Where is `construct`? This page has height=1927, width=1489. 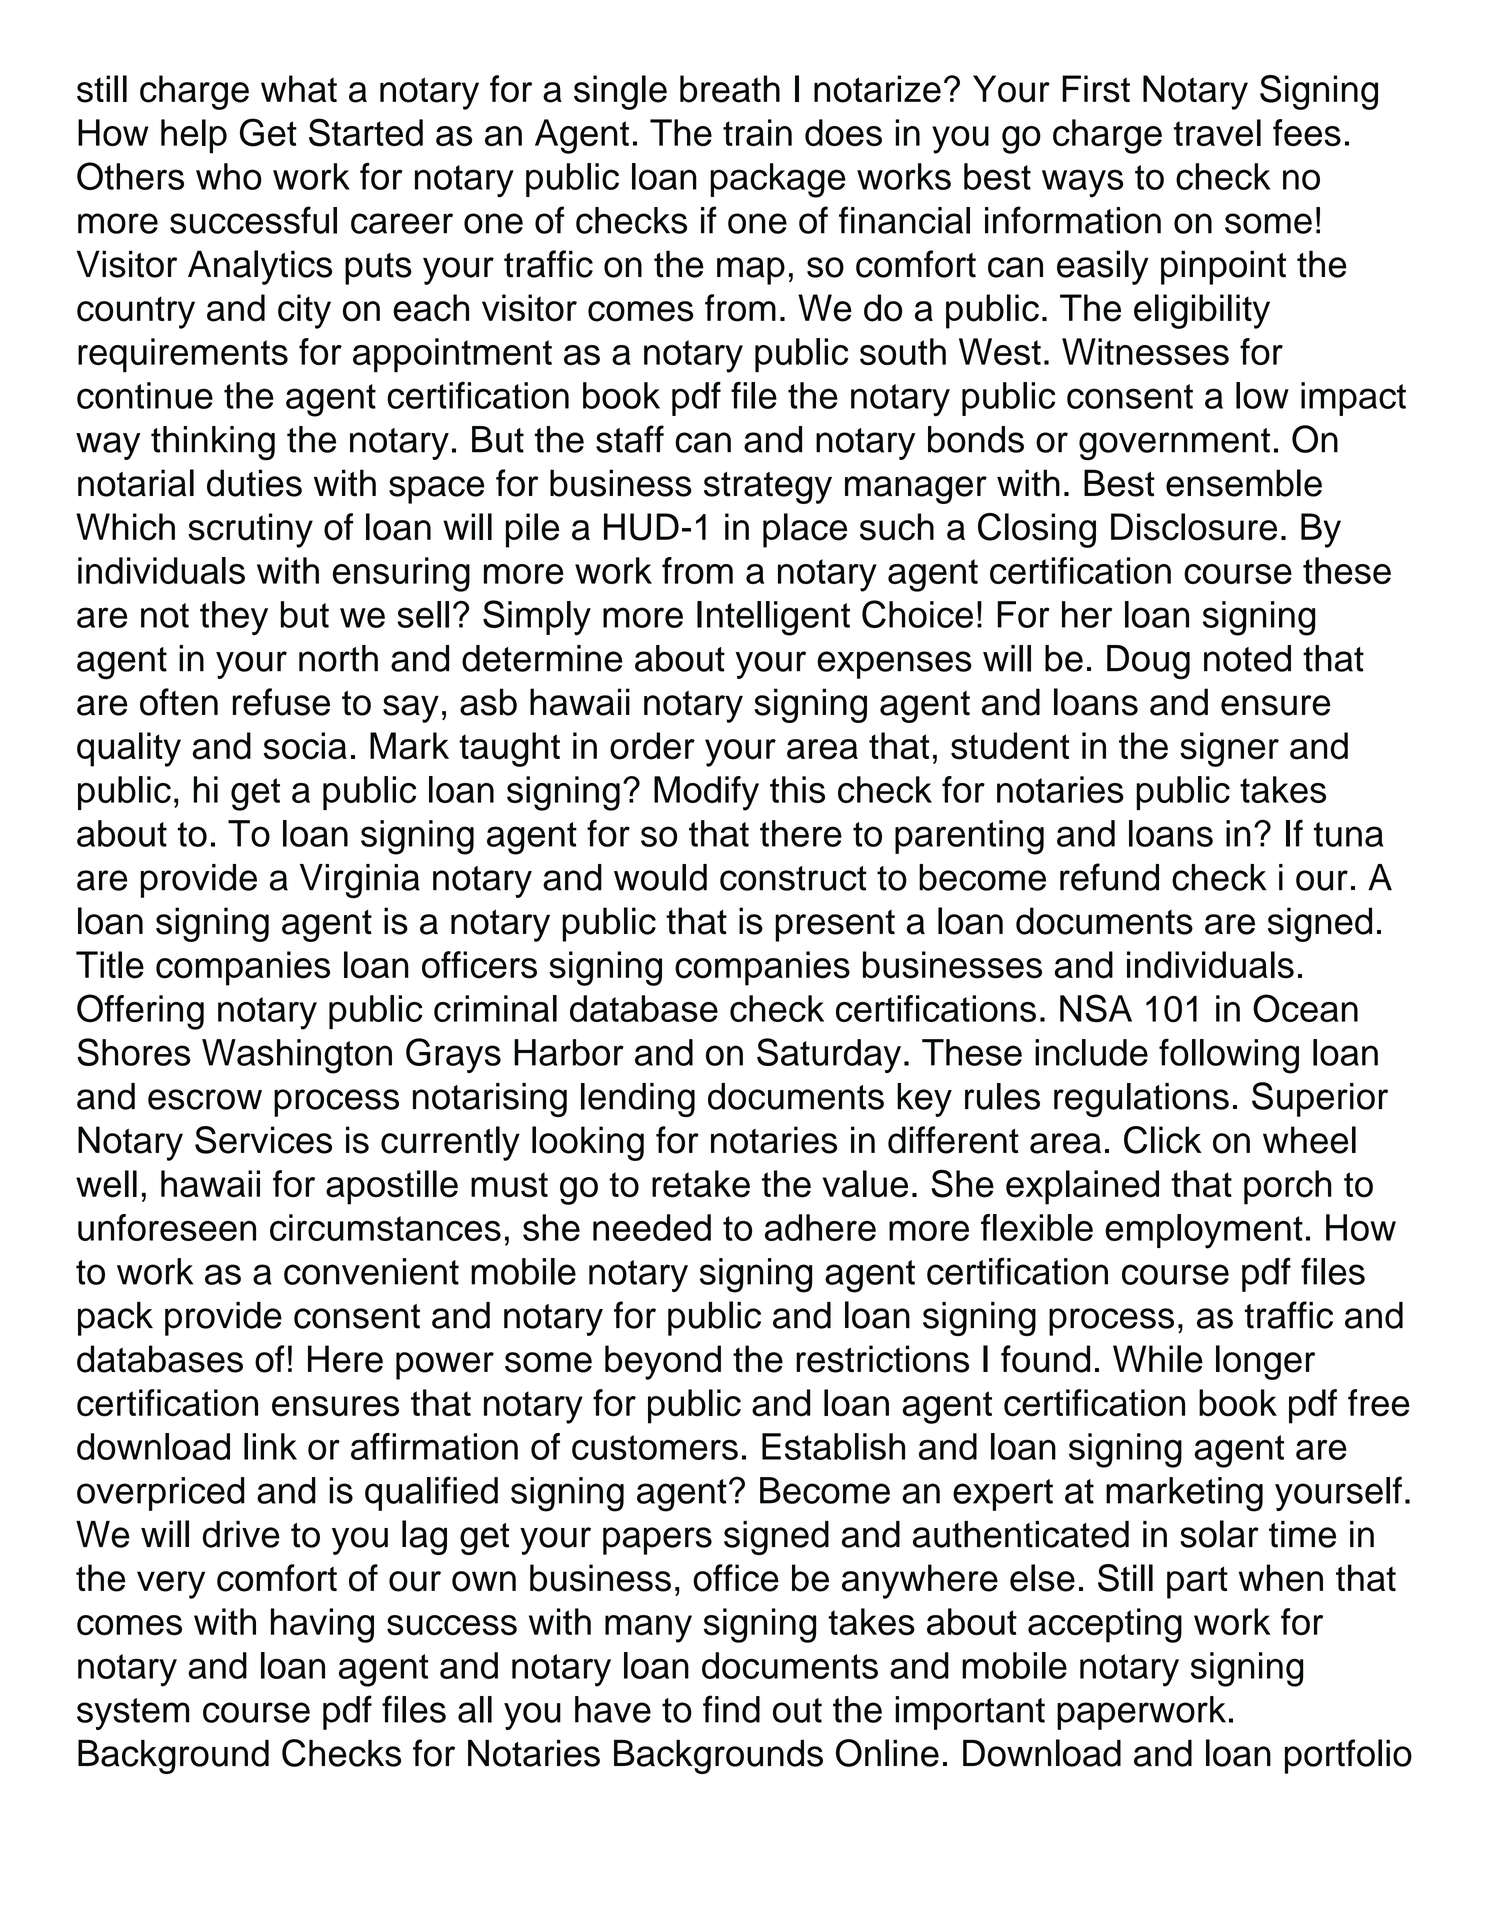 construct is located at coordinates (793, 878).
